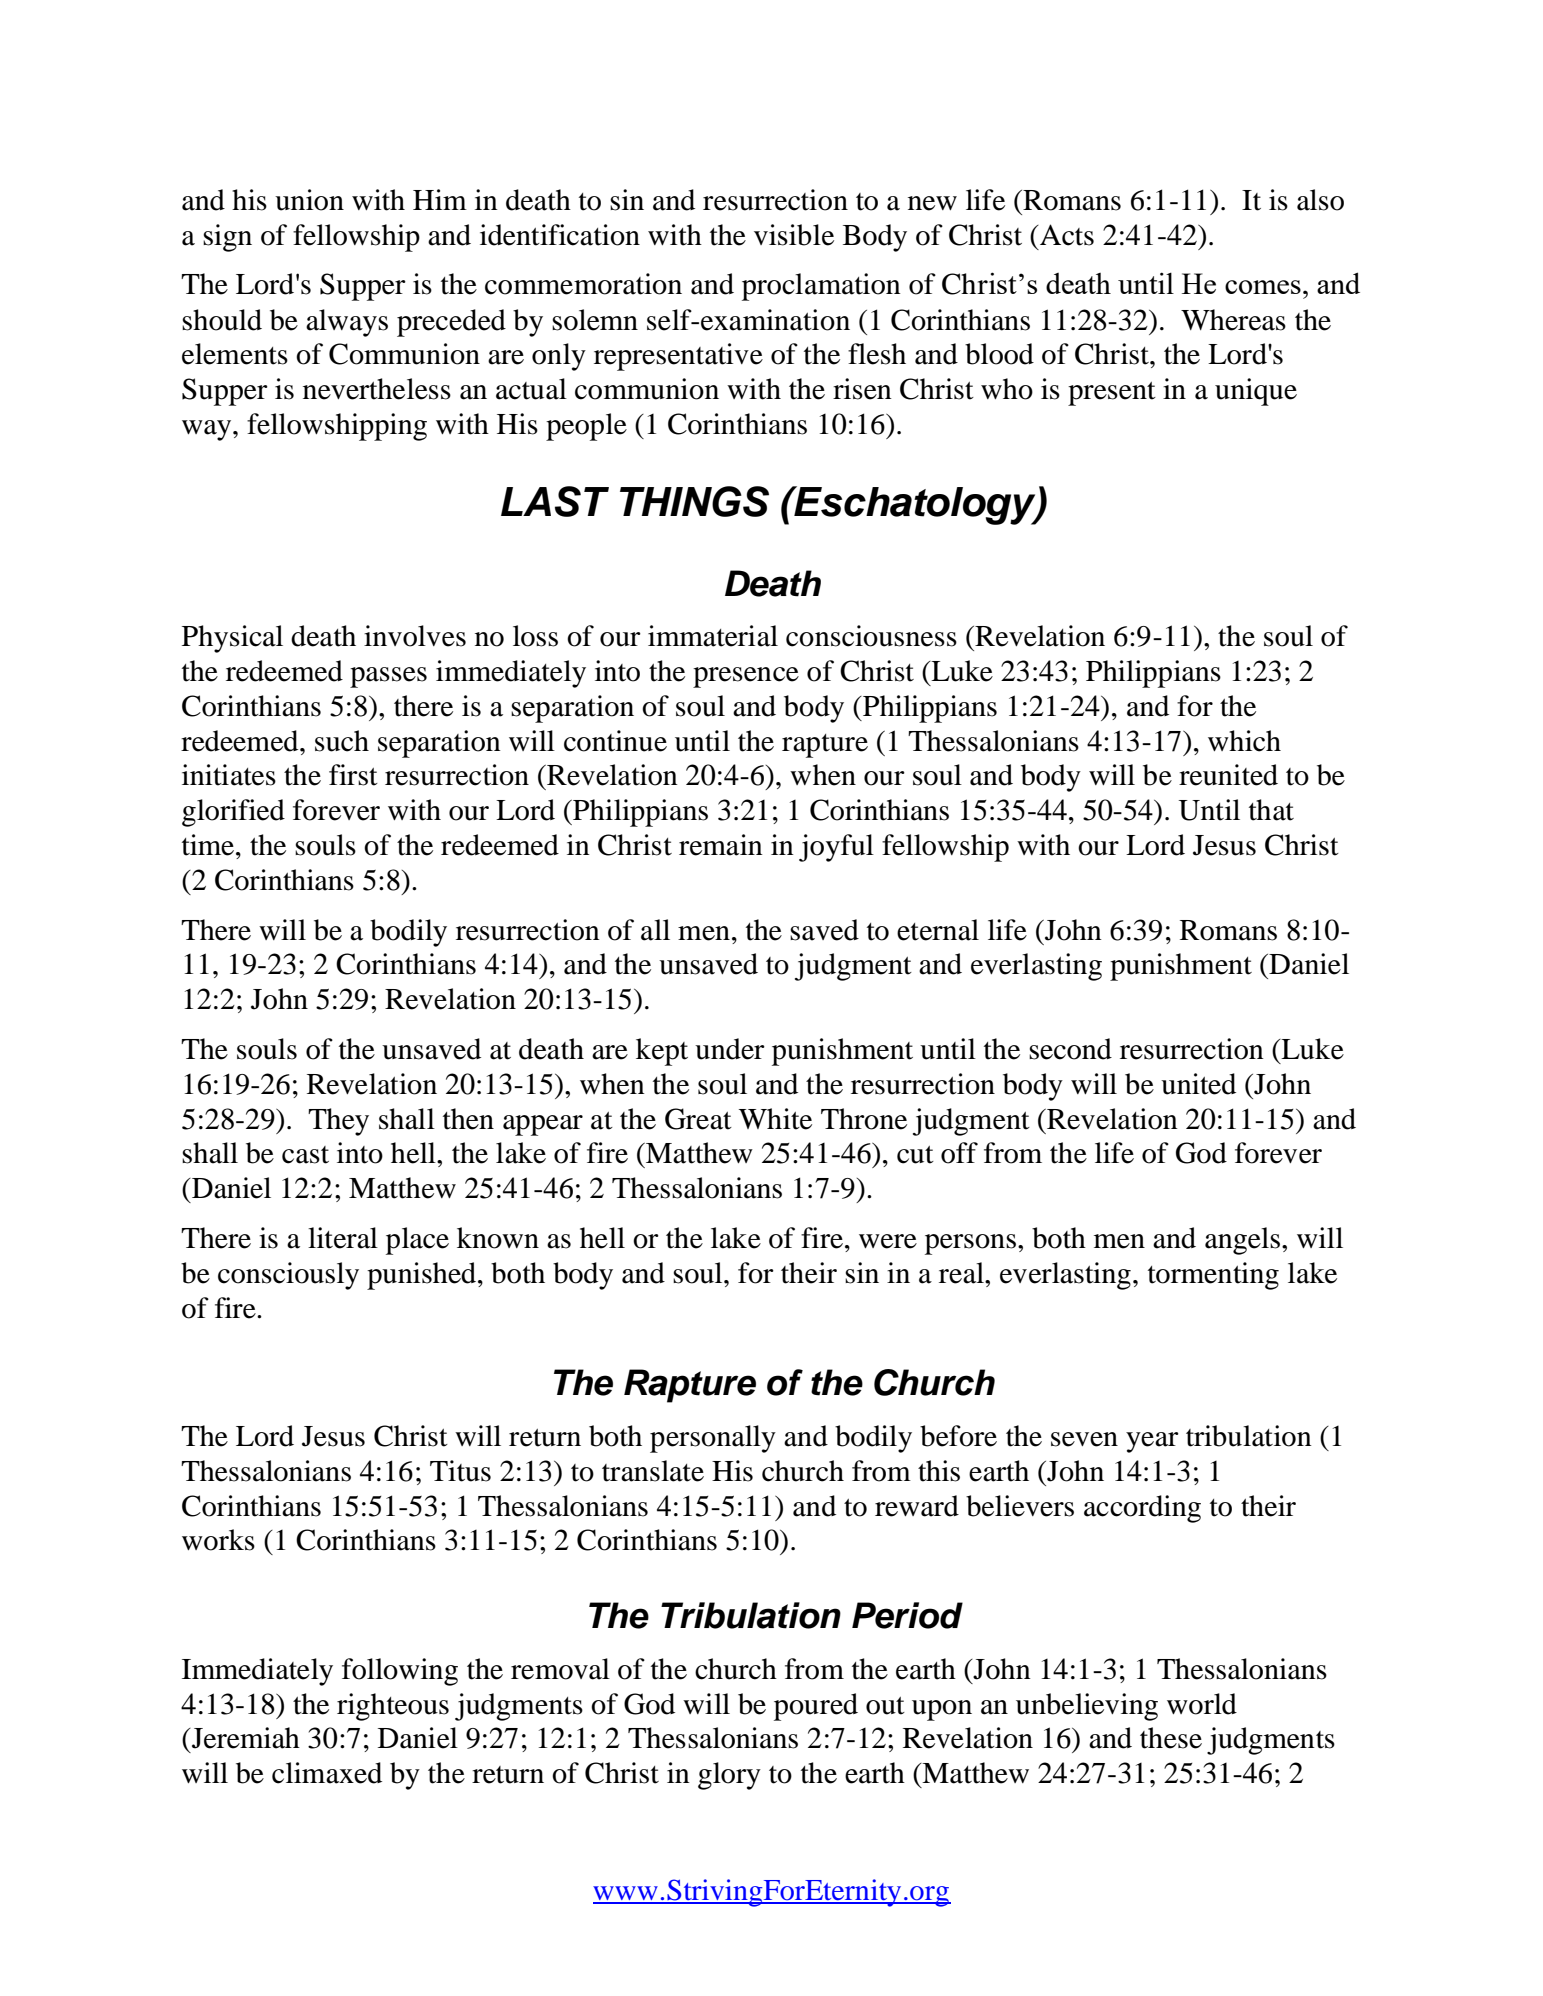 This document has height=1996, width=1543. I want to click on these, so click(1171, 1738).
